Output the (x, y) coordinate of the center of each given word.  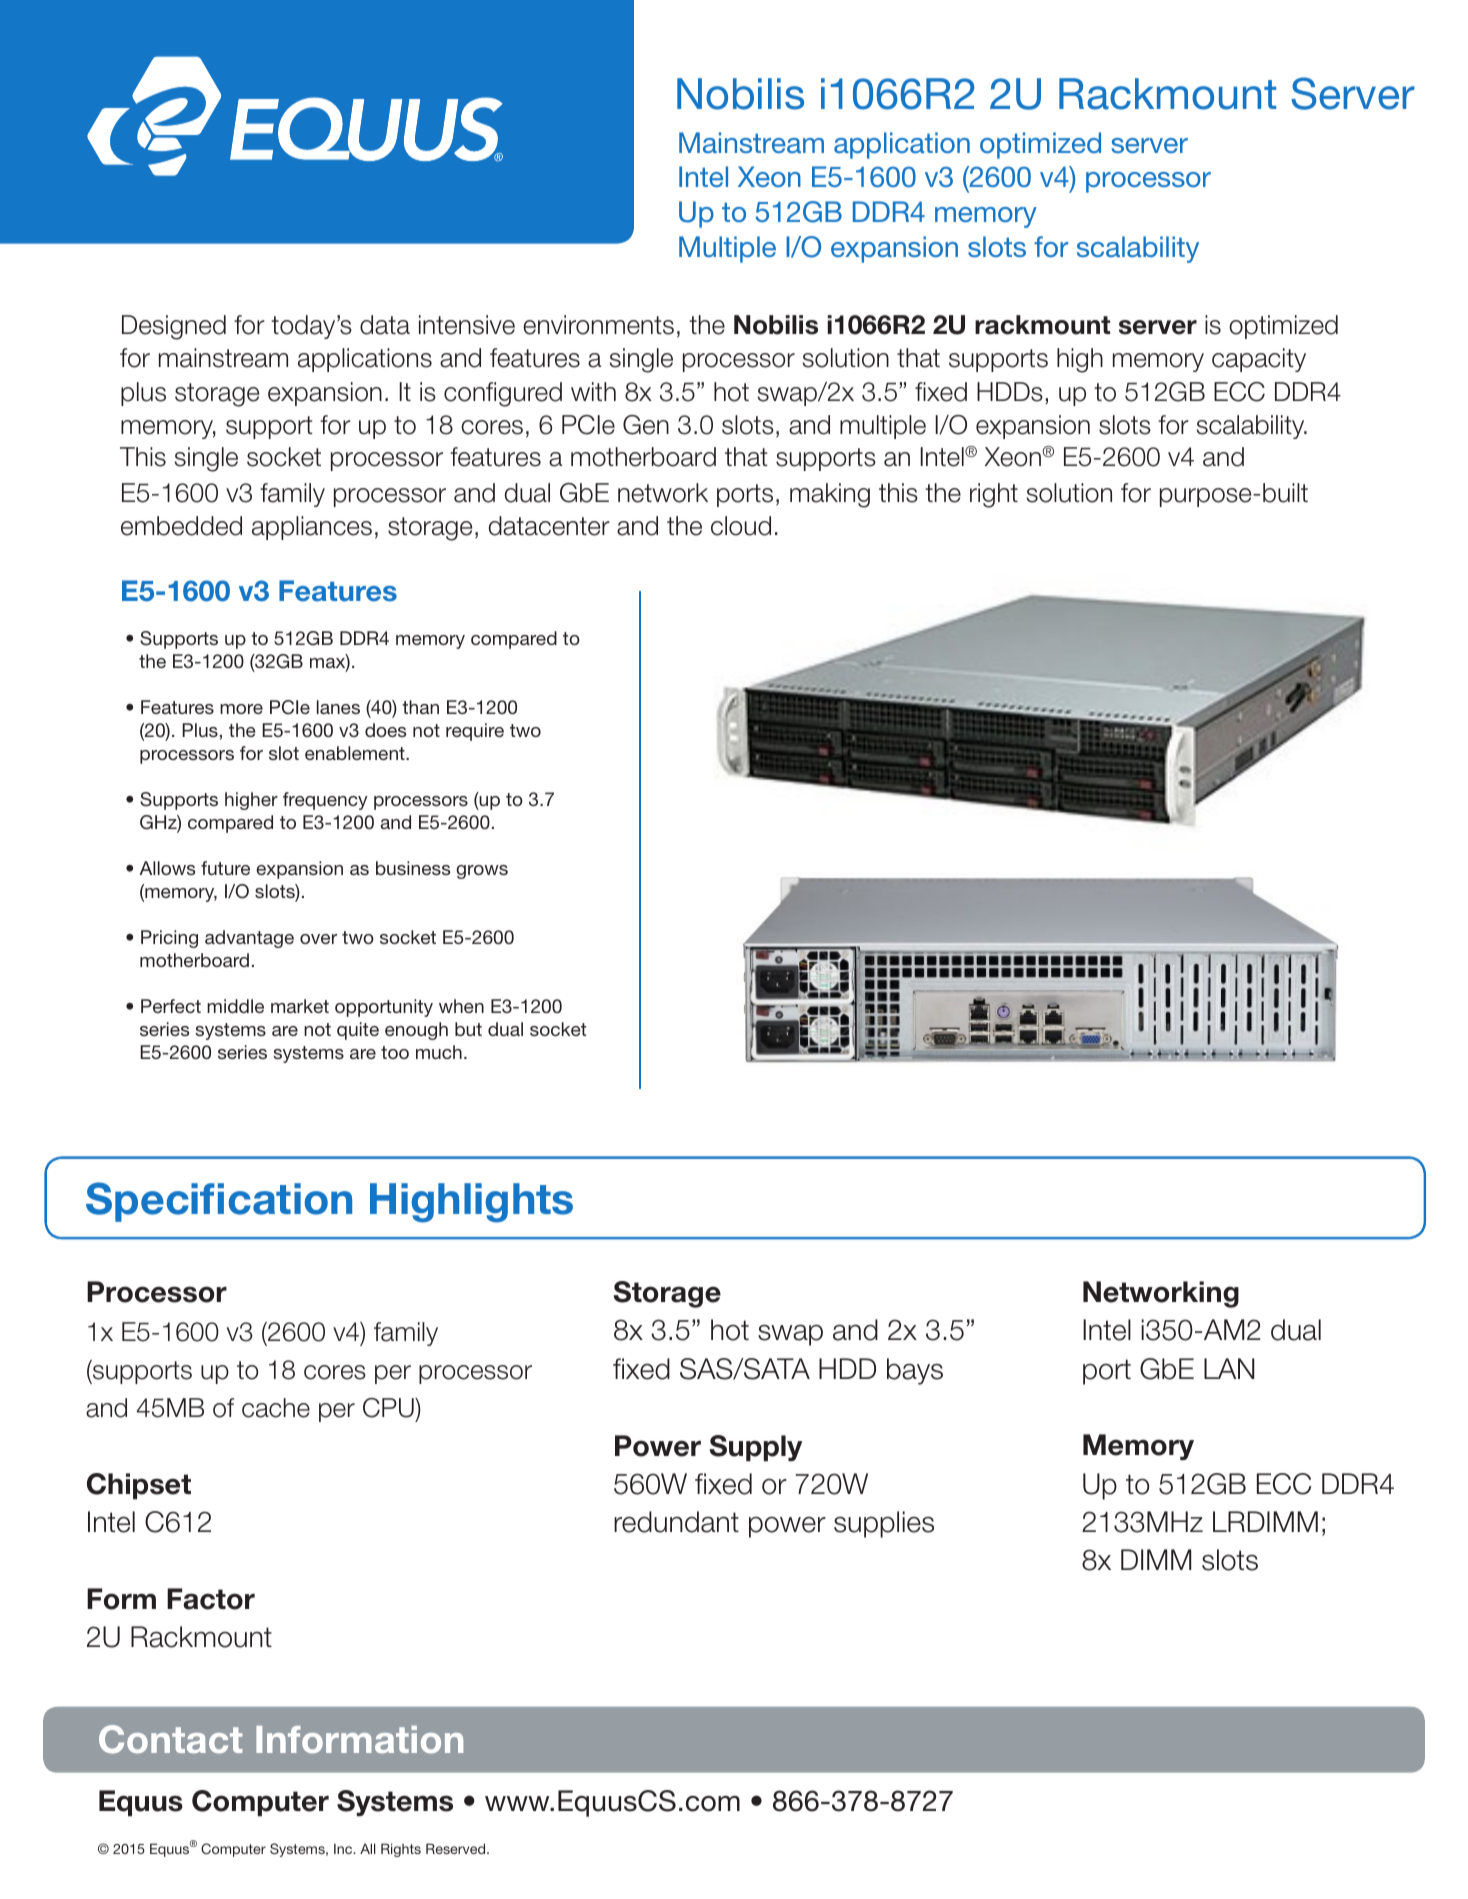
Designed (174, 327)
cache (276, 1408)
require (475, 732)
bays (915, 1371)
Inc (344, 1848)
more (241, 709)
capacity (1259, 360)
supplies (884, 1524)
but (468, 1029)
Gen (646, 425)
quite (358, 1031)
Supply (756, 1448)
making (830, 495)
